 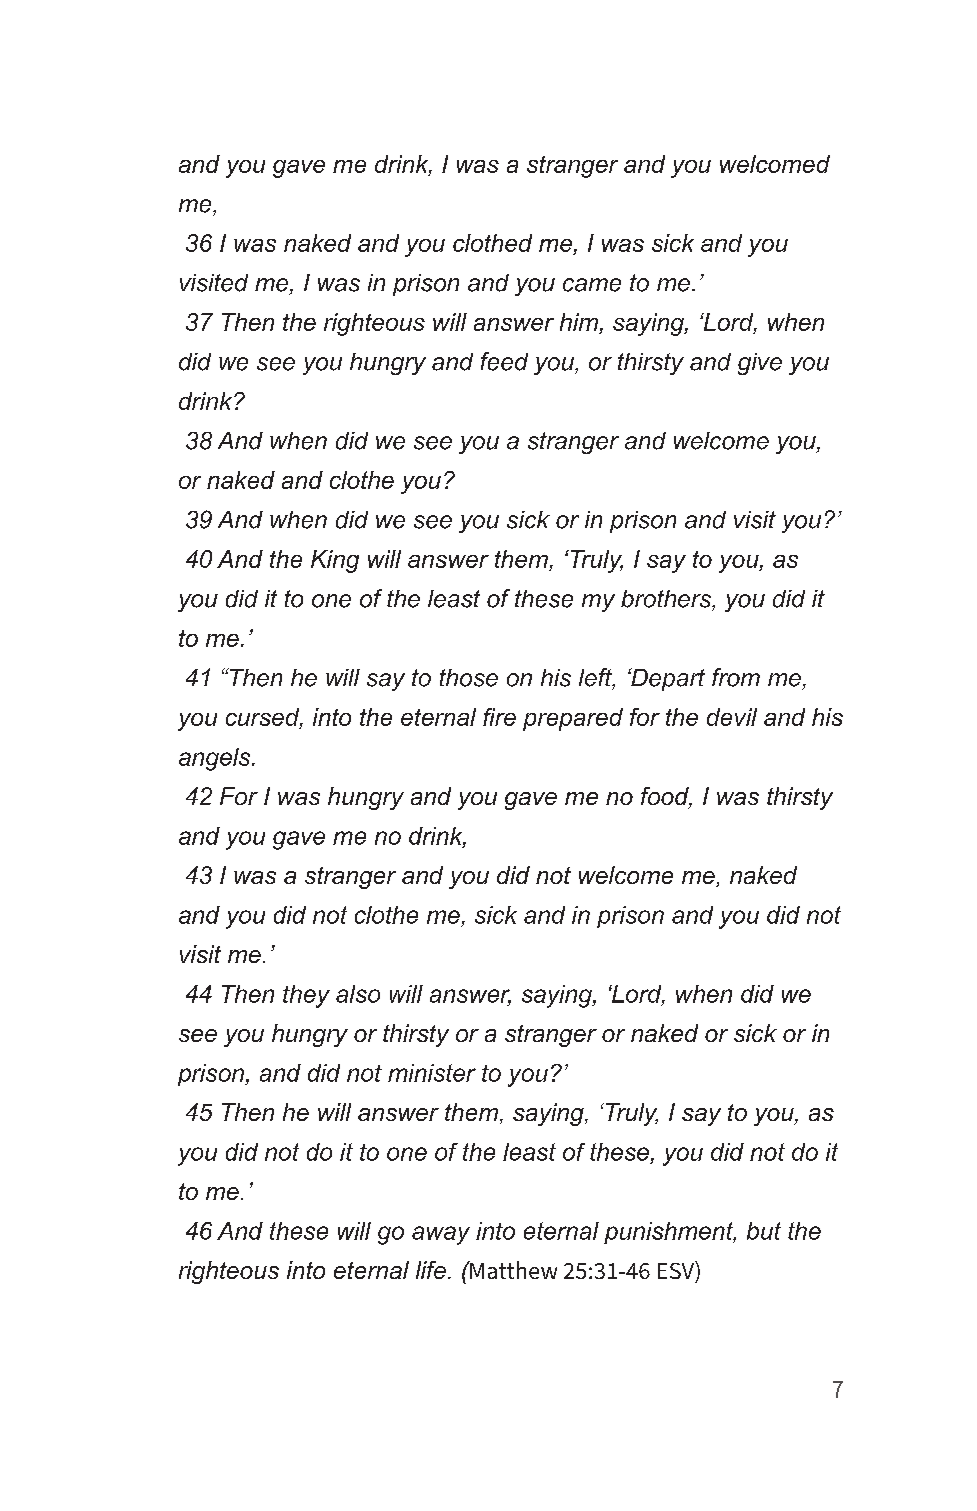 What do you see at coordinates (216, 759) in the screenshot?
I see `angels` at bounding box center [216, 759].
